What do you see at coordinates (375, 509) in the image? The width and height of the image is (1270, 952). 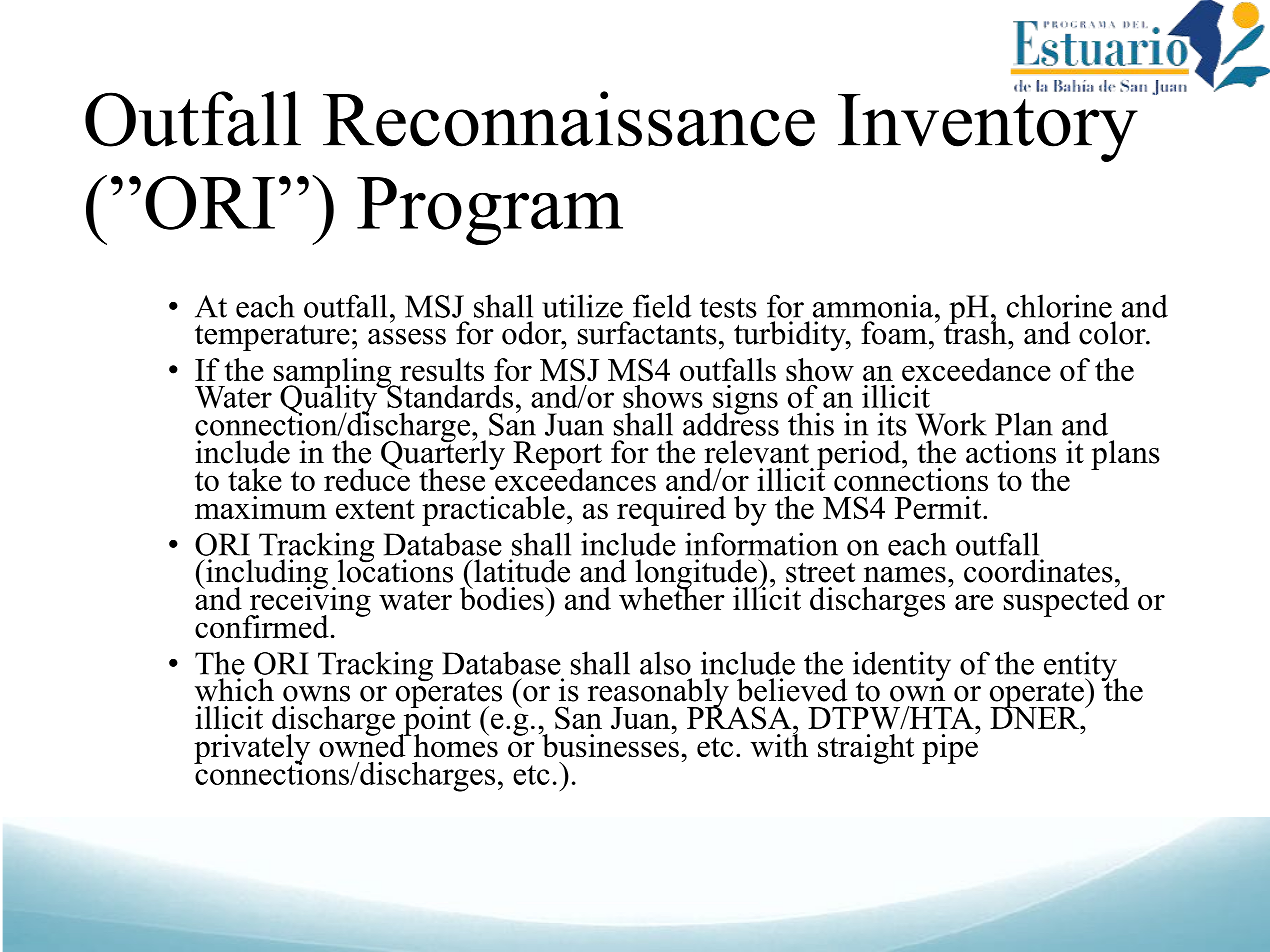 I see `extent` at bounding box center [375, 509].
